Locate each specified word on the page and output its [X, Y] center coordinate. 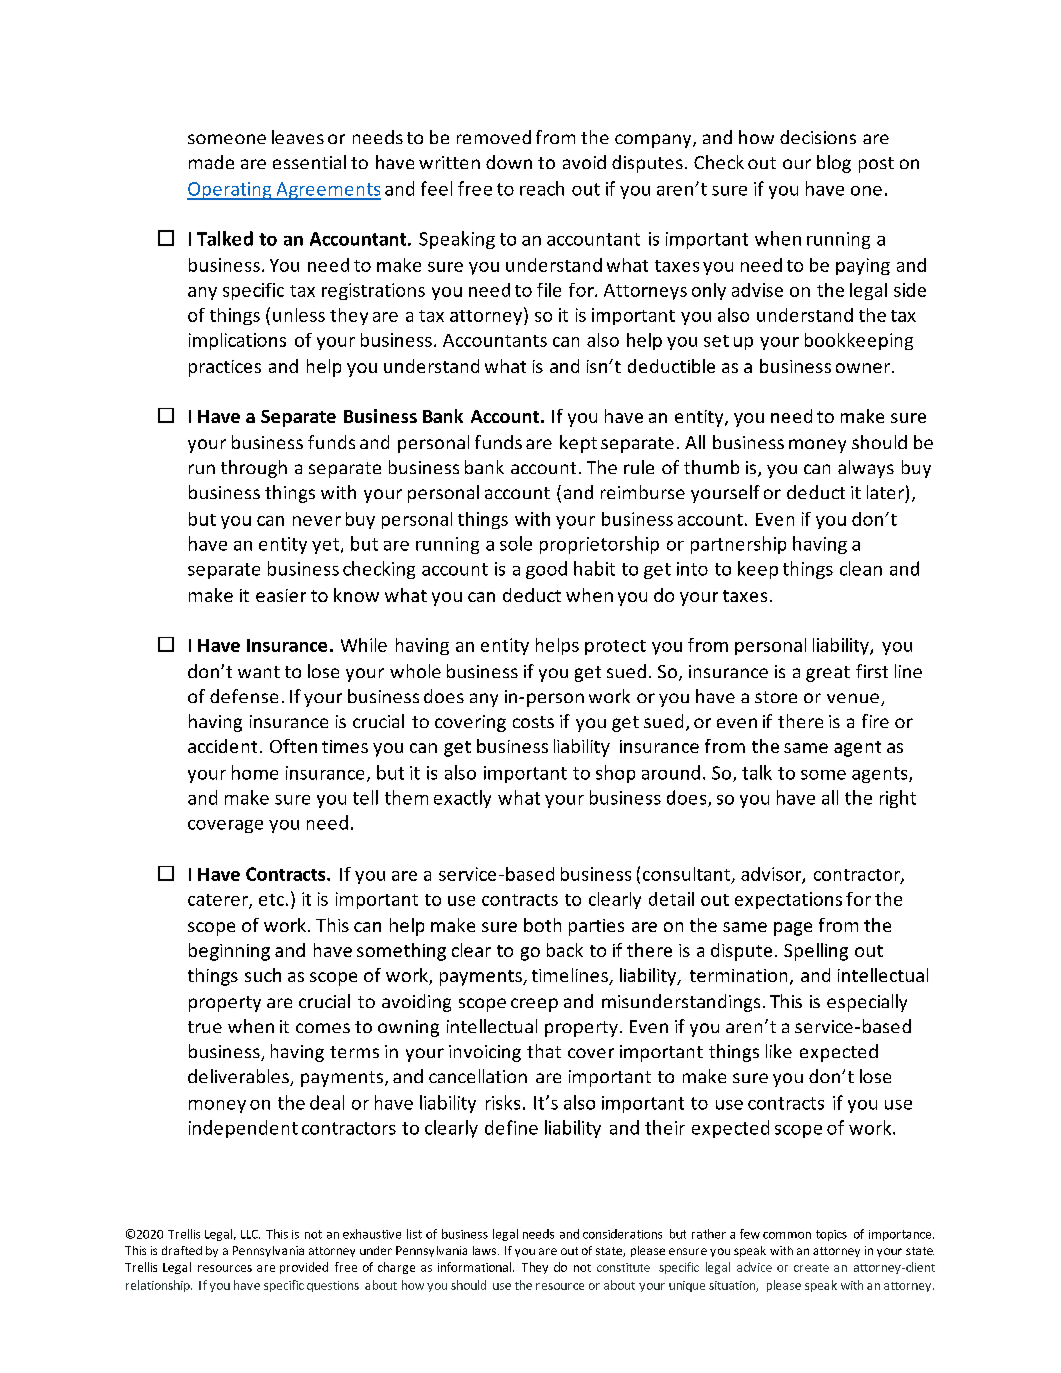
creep [534, 1005]
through [254, 469]
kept [578, 444]
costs [533, 722]
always [866, 469]
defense [244, 696]
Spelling [816, 952]
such [263, 975]
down [509, 162]
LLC [250, 1234]
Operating [230, 191]
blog [834, 164]
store [776, 697]
